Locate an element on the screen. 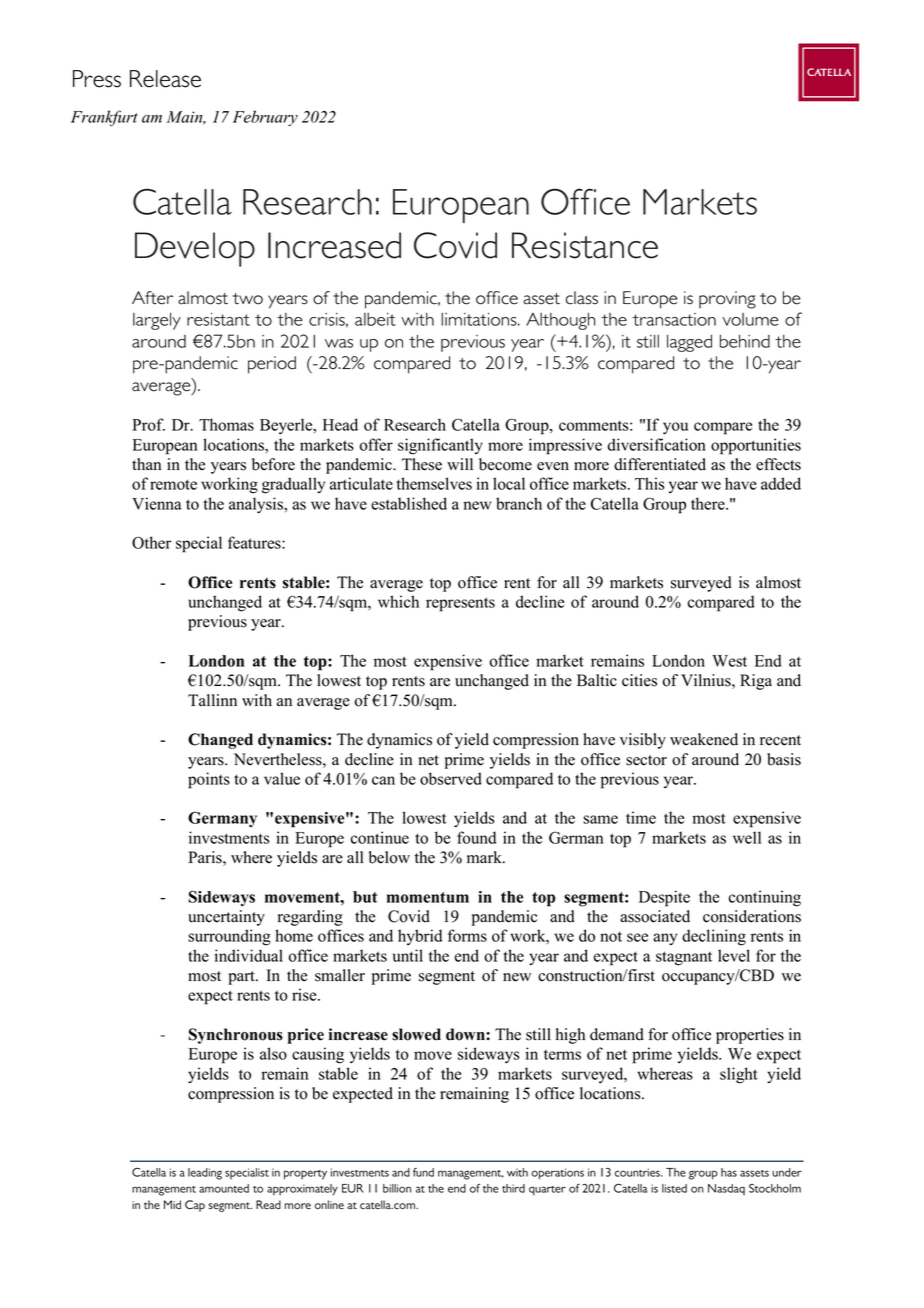 This screenshot has height=1308, width=924. remote is located at coordinates (173, 484).
